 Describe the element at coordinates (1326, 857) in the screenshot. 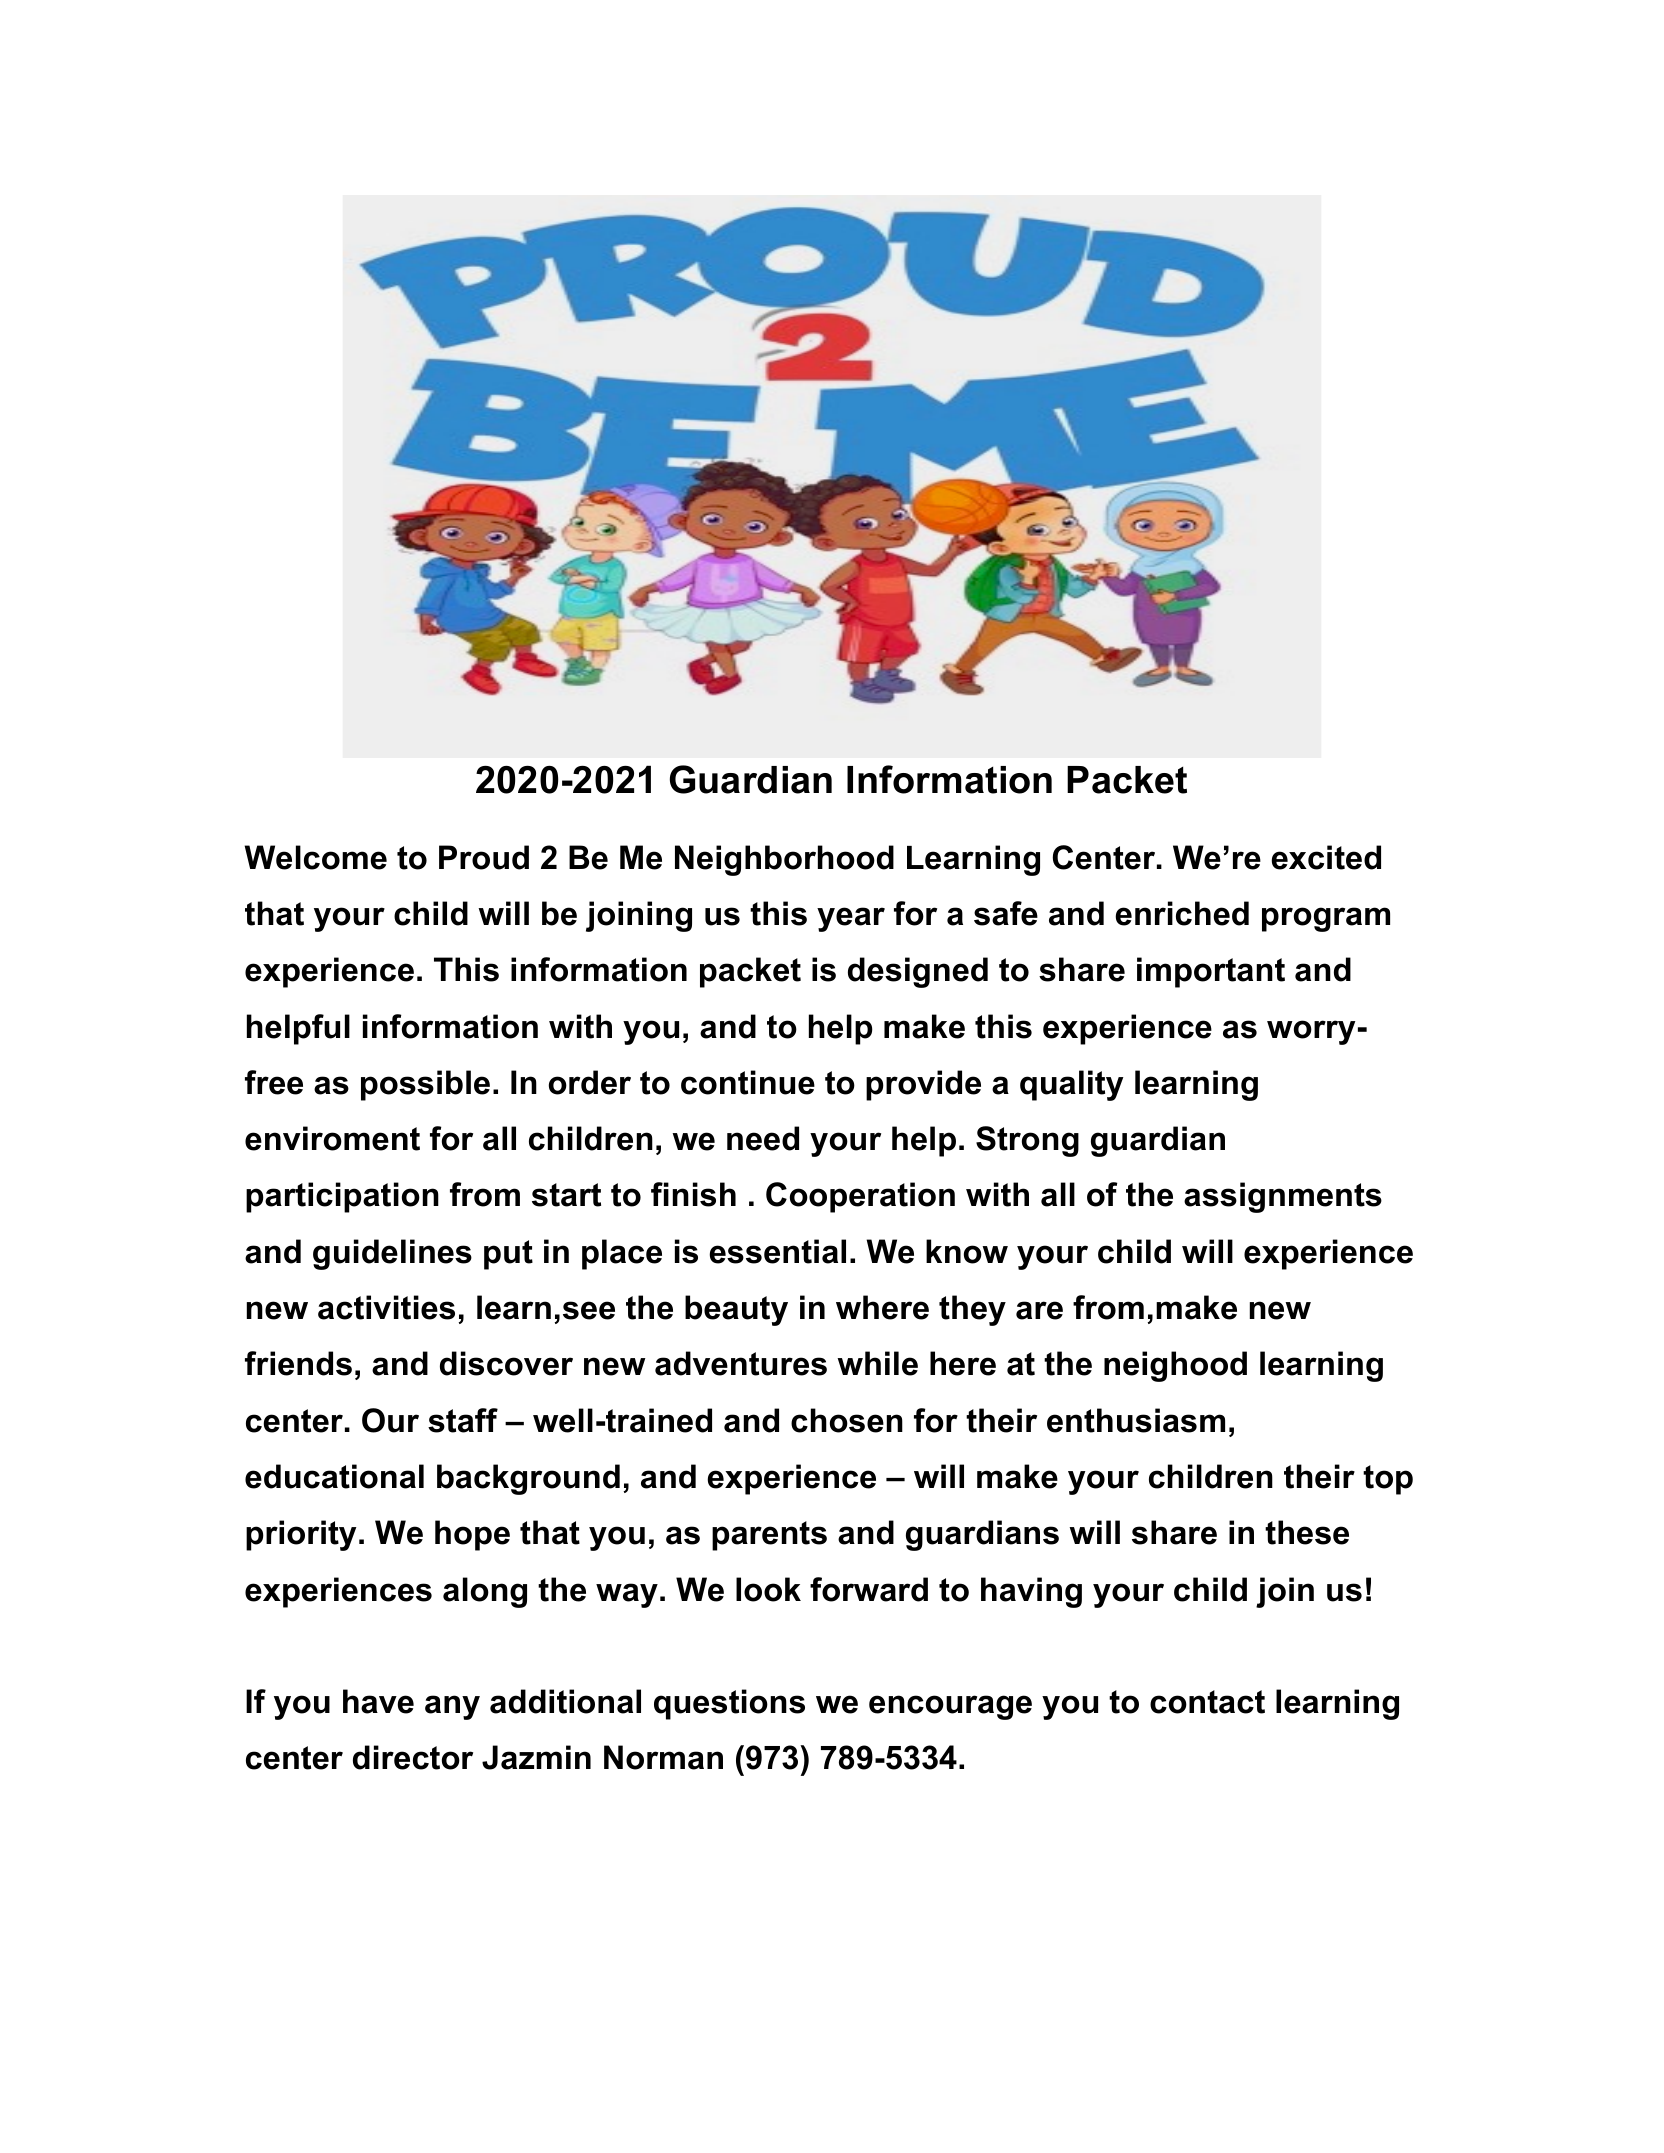

I see `excited` at that location.
